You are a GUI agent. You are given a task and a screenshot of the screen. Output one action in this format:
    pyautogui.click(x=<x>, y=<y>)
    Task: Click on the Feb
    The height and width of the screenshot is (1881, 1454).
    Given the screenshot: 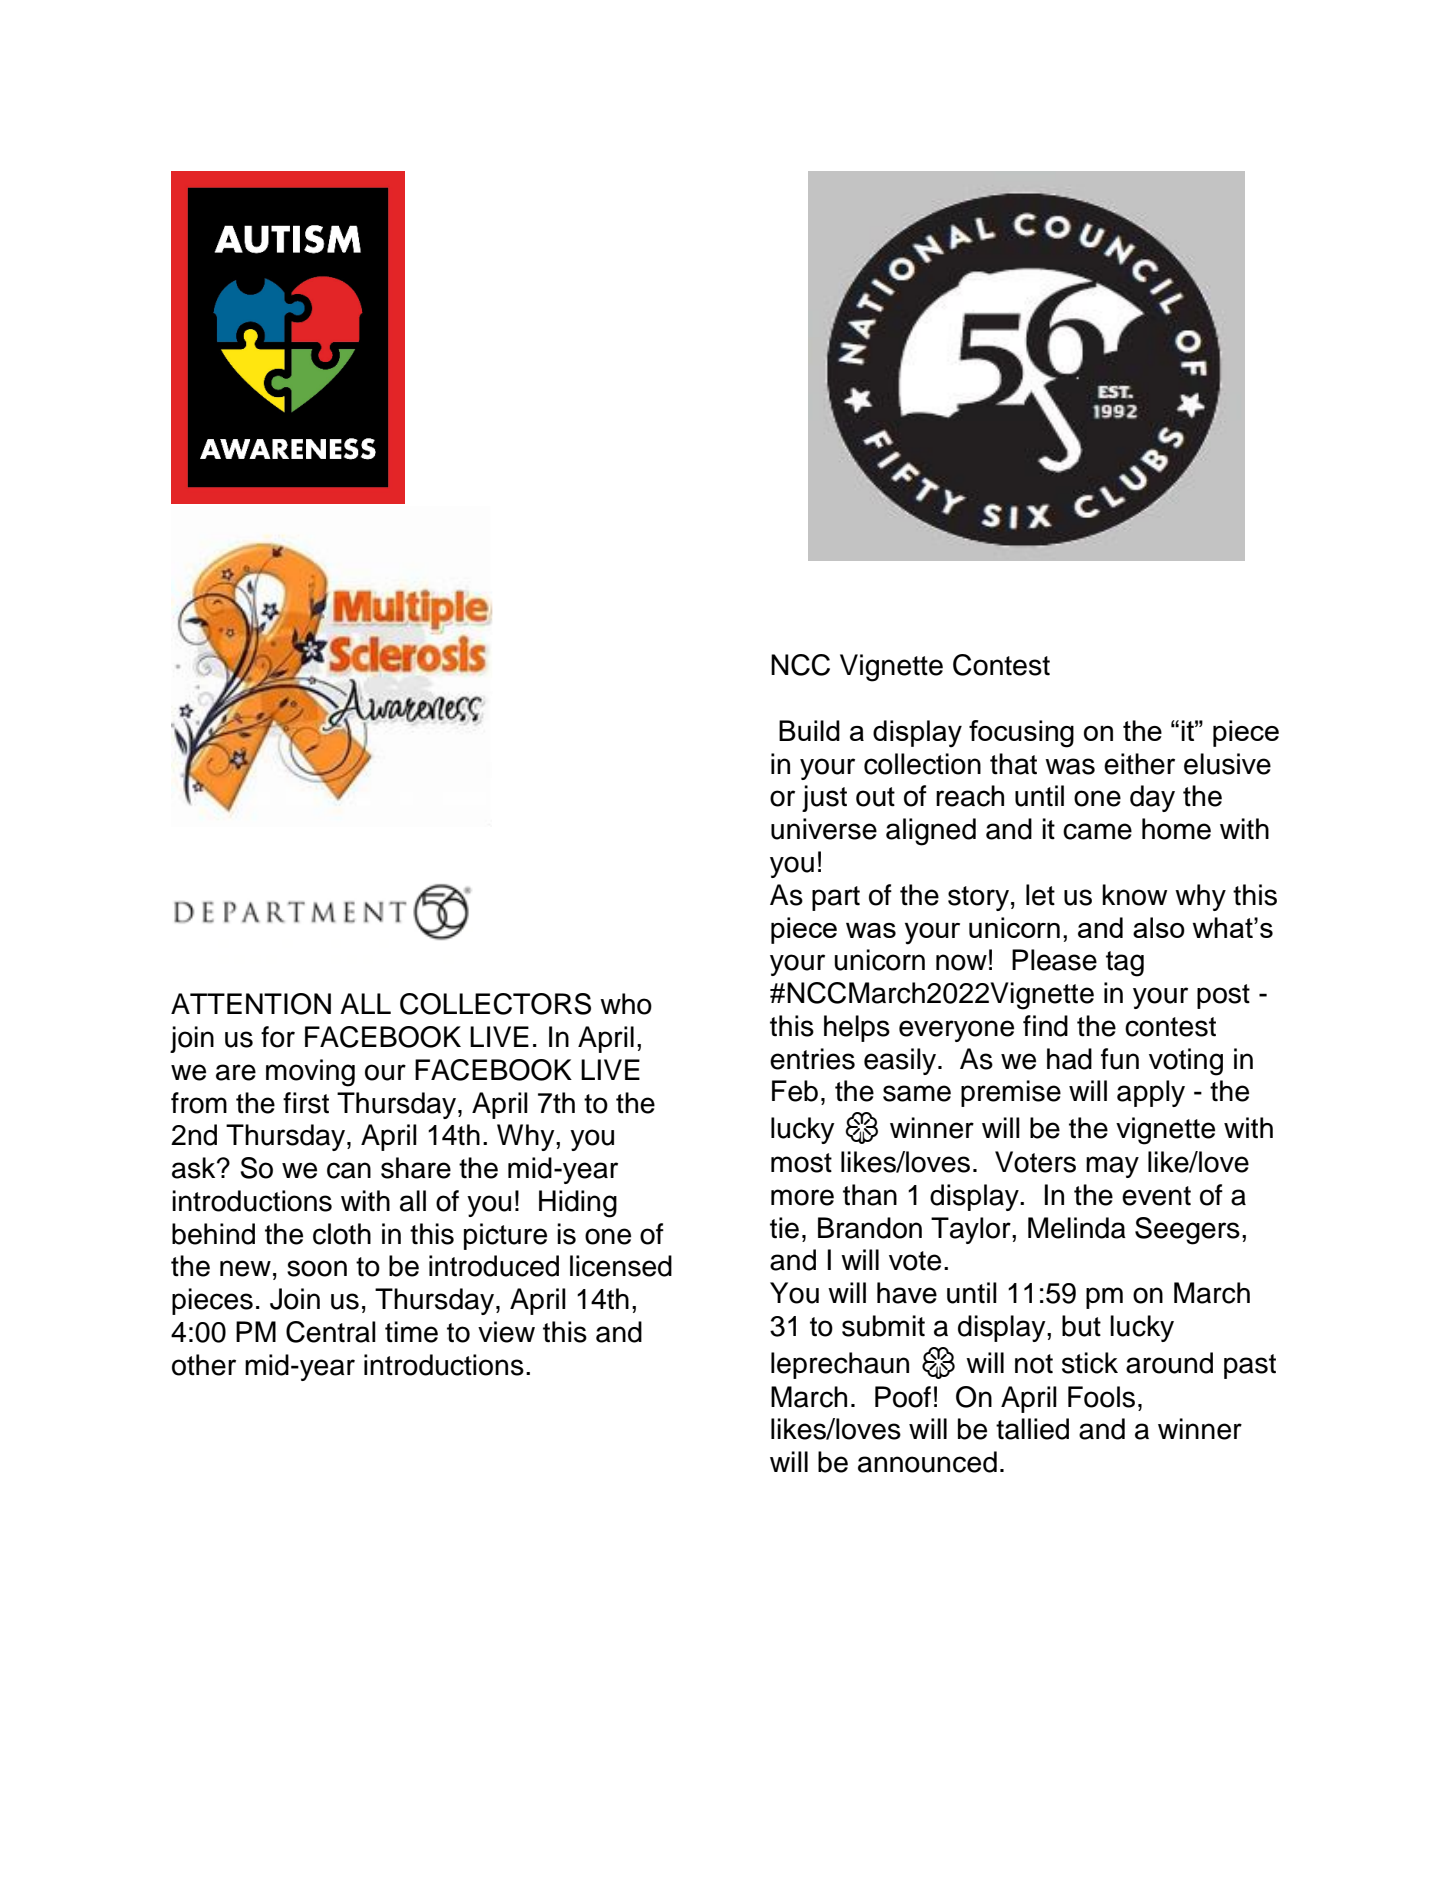 What is the action you would take?
    pyautogui.click(x=795, y=1091)
